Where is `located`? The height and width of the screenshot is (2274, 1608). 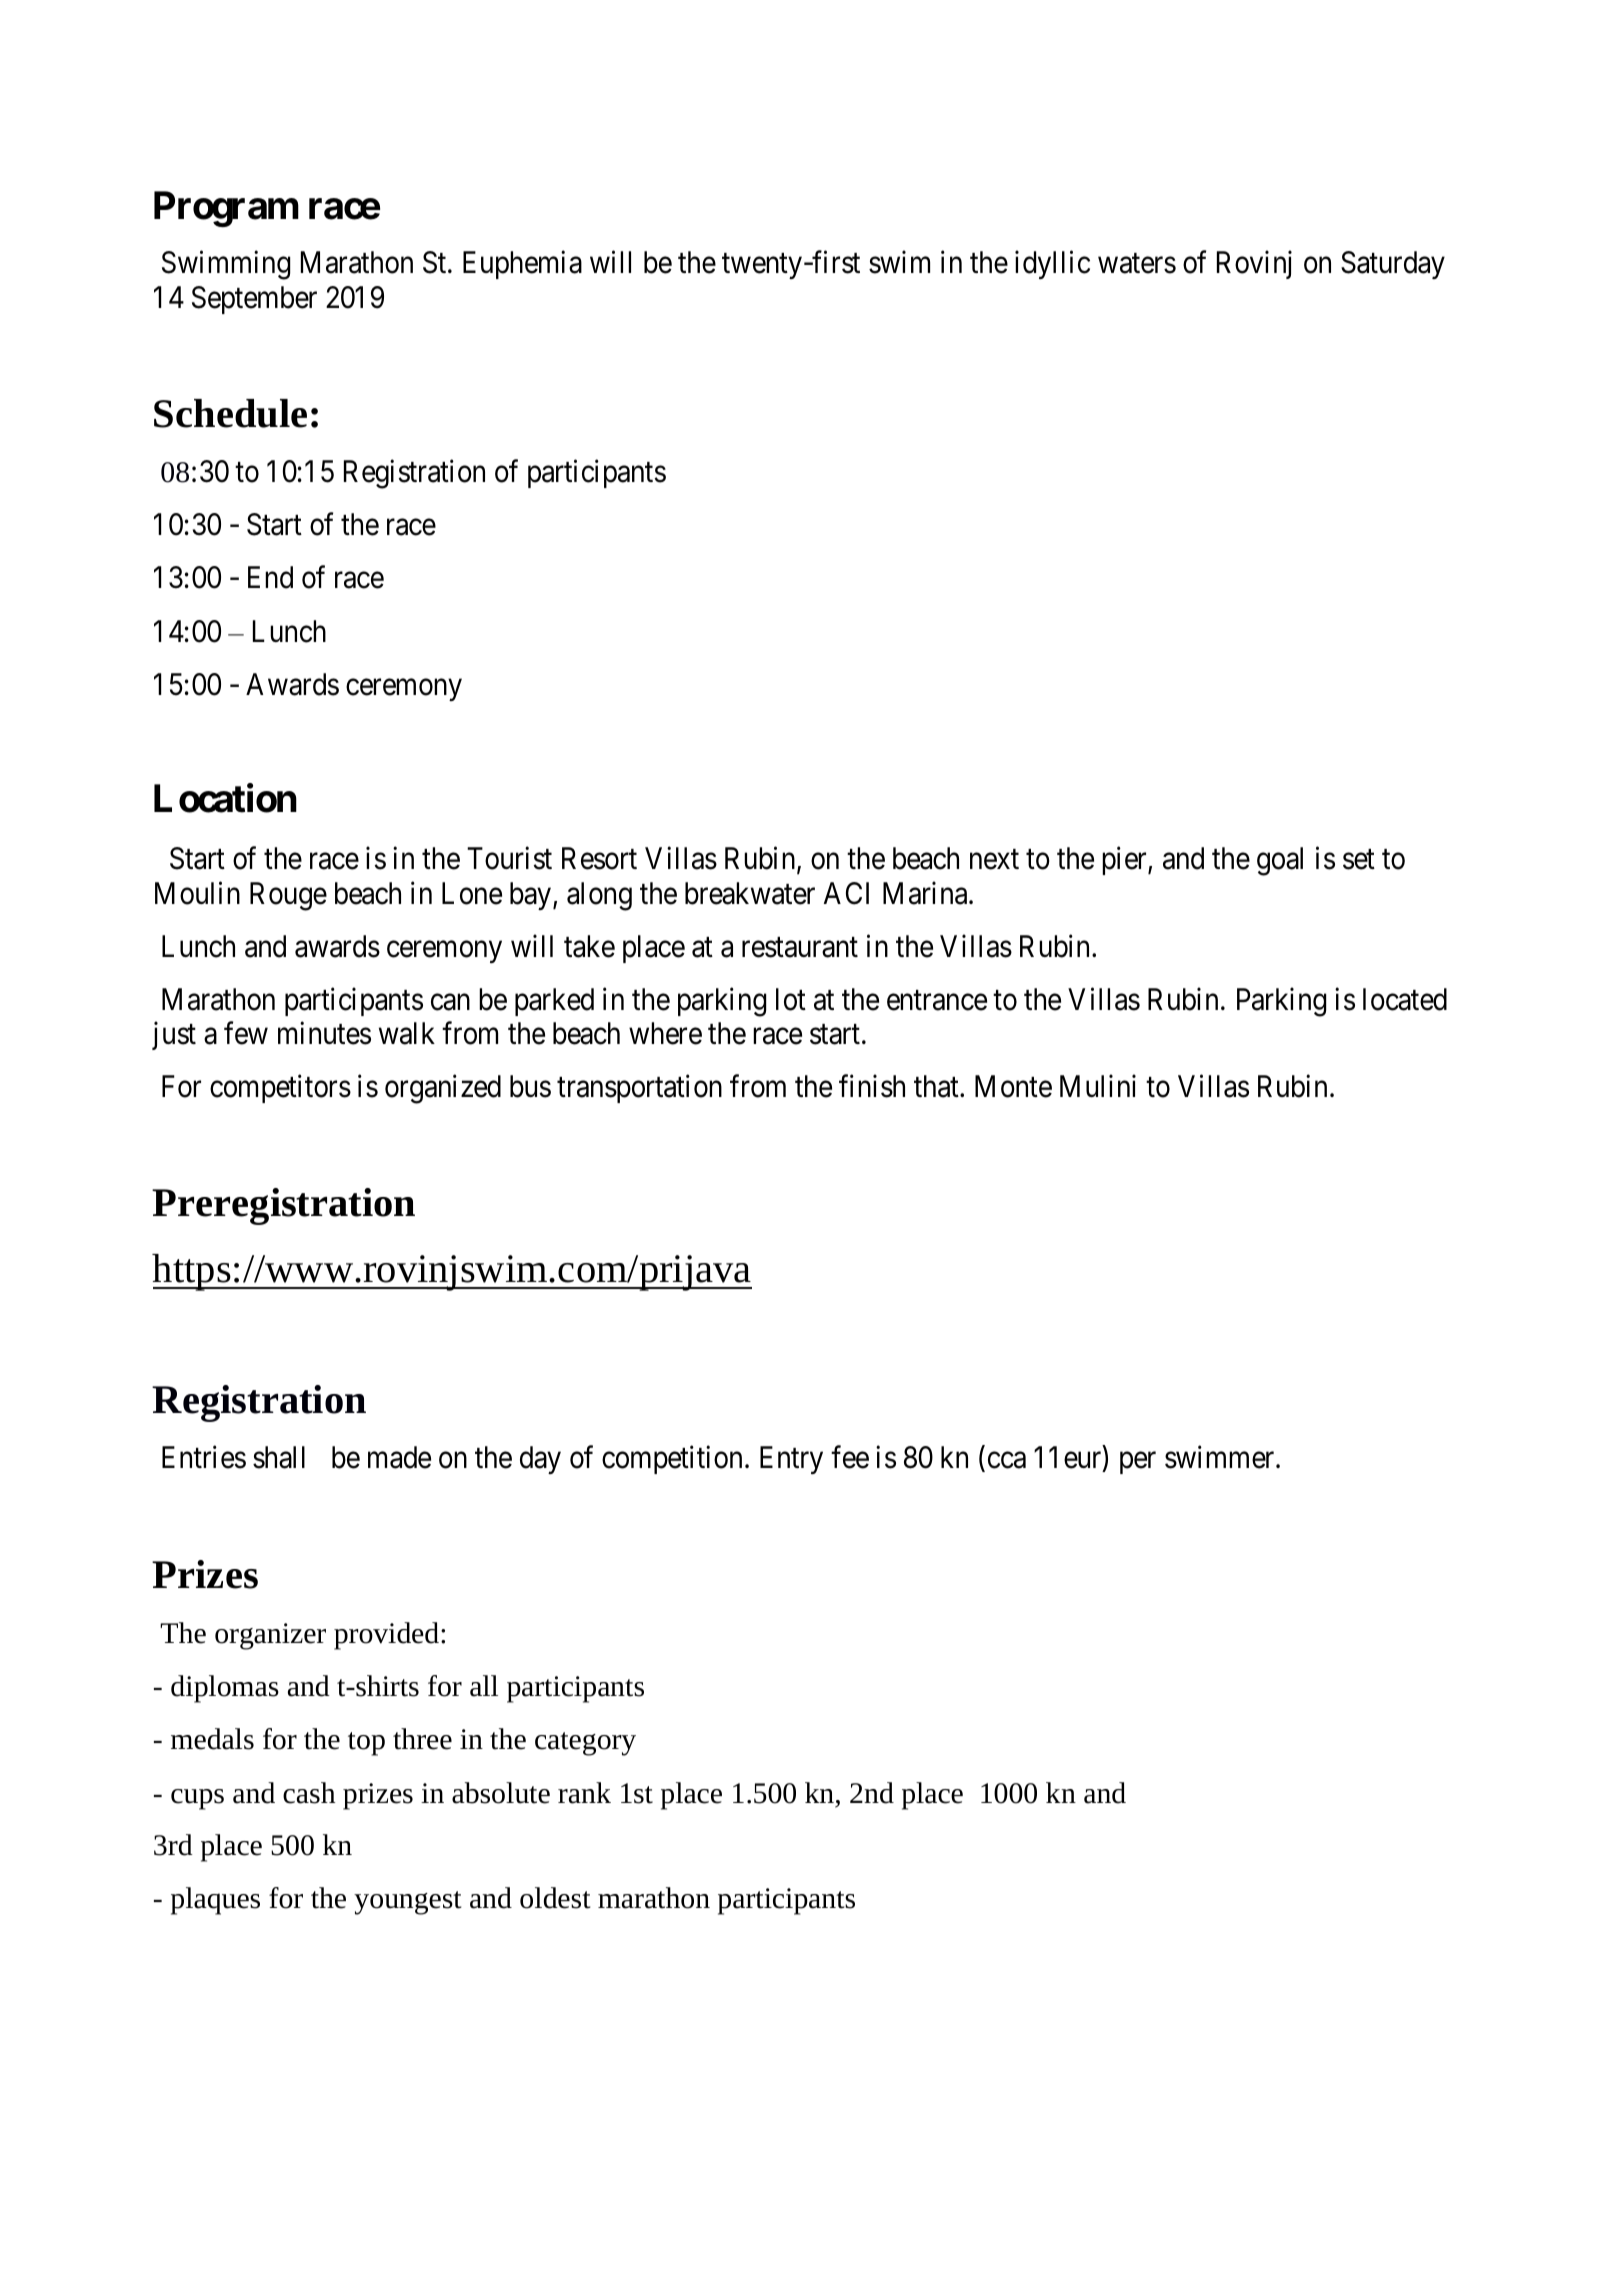 located is located at coordinates (1405, 999).
